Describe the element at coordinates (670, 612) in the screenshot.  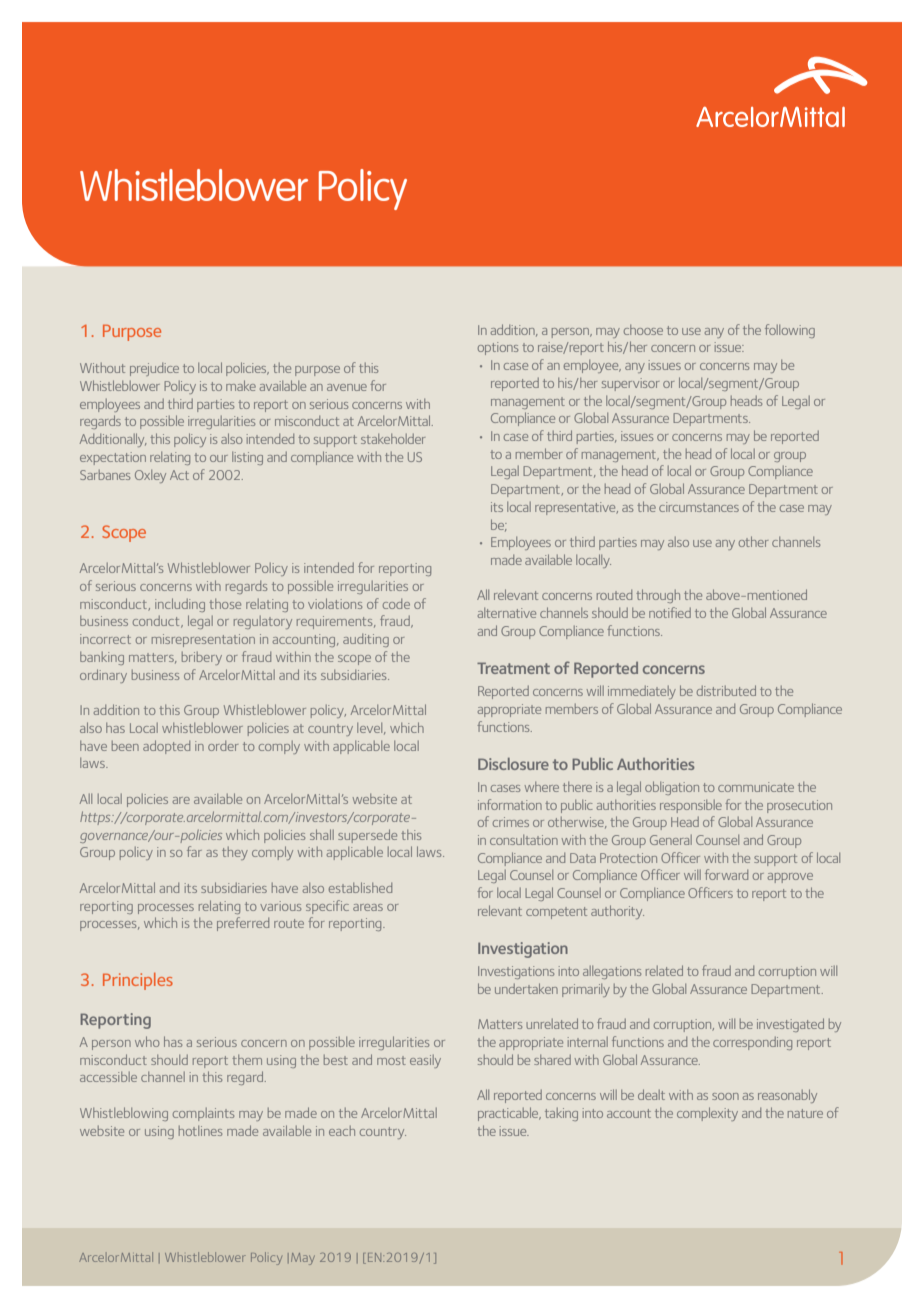
I see `notified` at that location.
